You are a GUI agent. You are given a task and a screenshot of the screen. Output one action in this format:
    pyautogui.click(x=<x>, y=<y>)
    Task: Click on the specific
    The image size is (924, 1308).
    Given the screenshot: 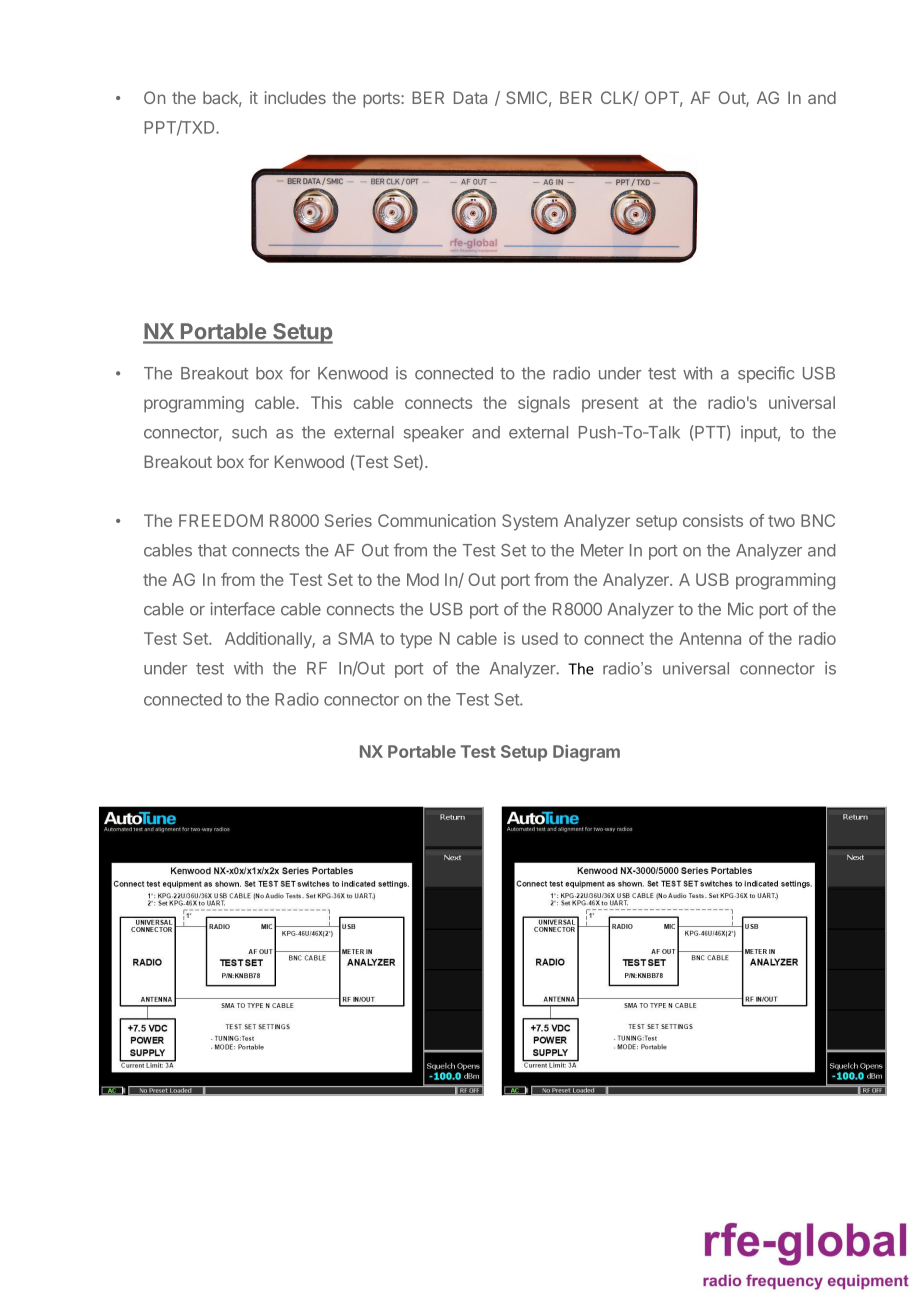 What is the action you would take?
    pyautogui.click(x=766, y=374)
